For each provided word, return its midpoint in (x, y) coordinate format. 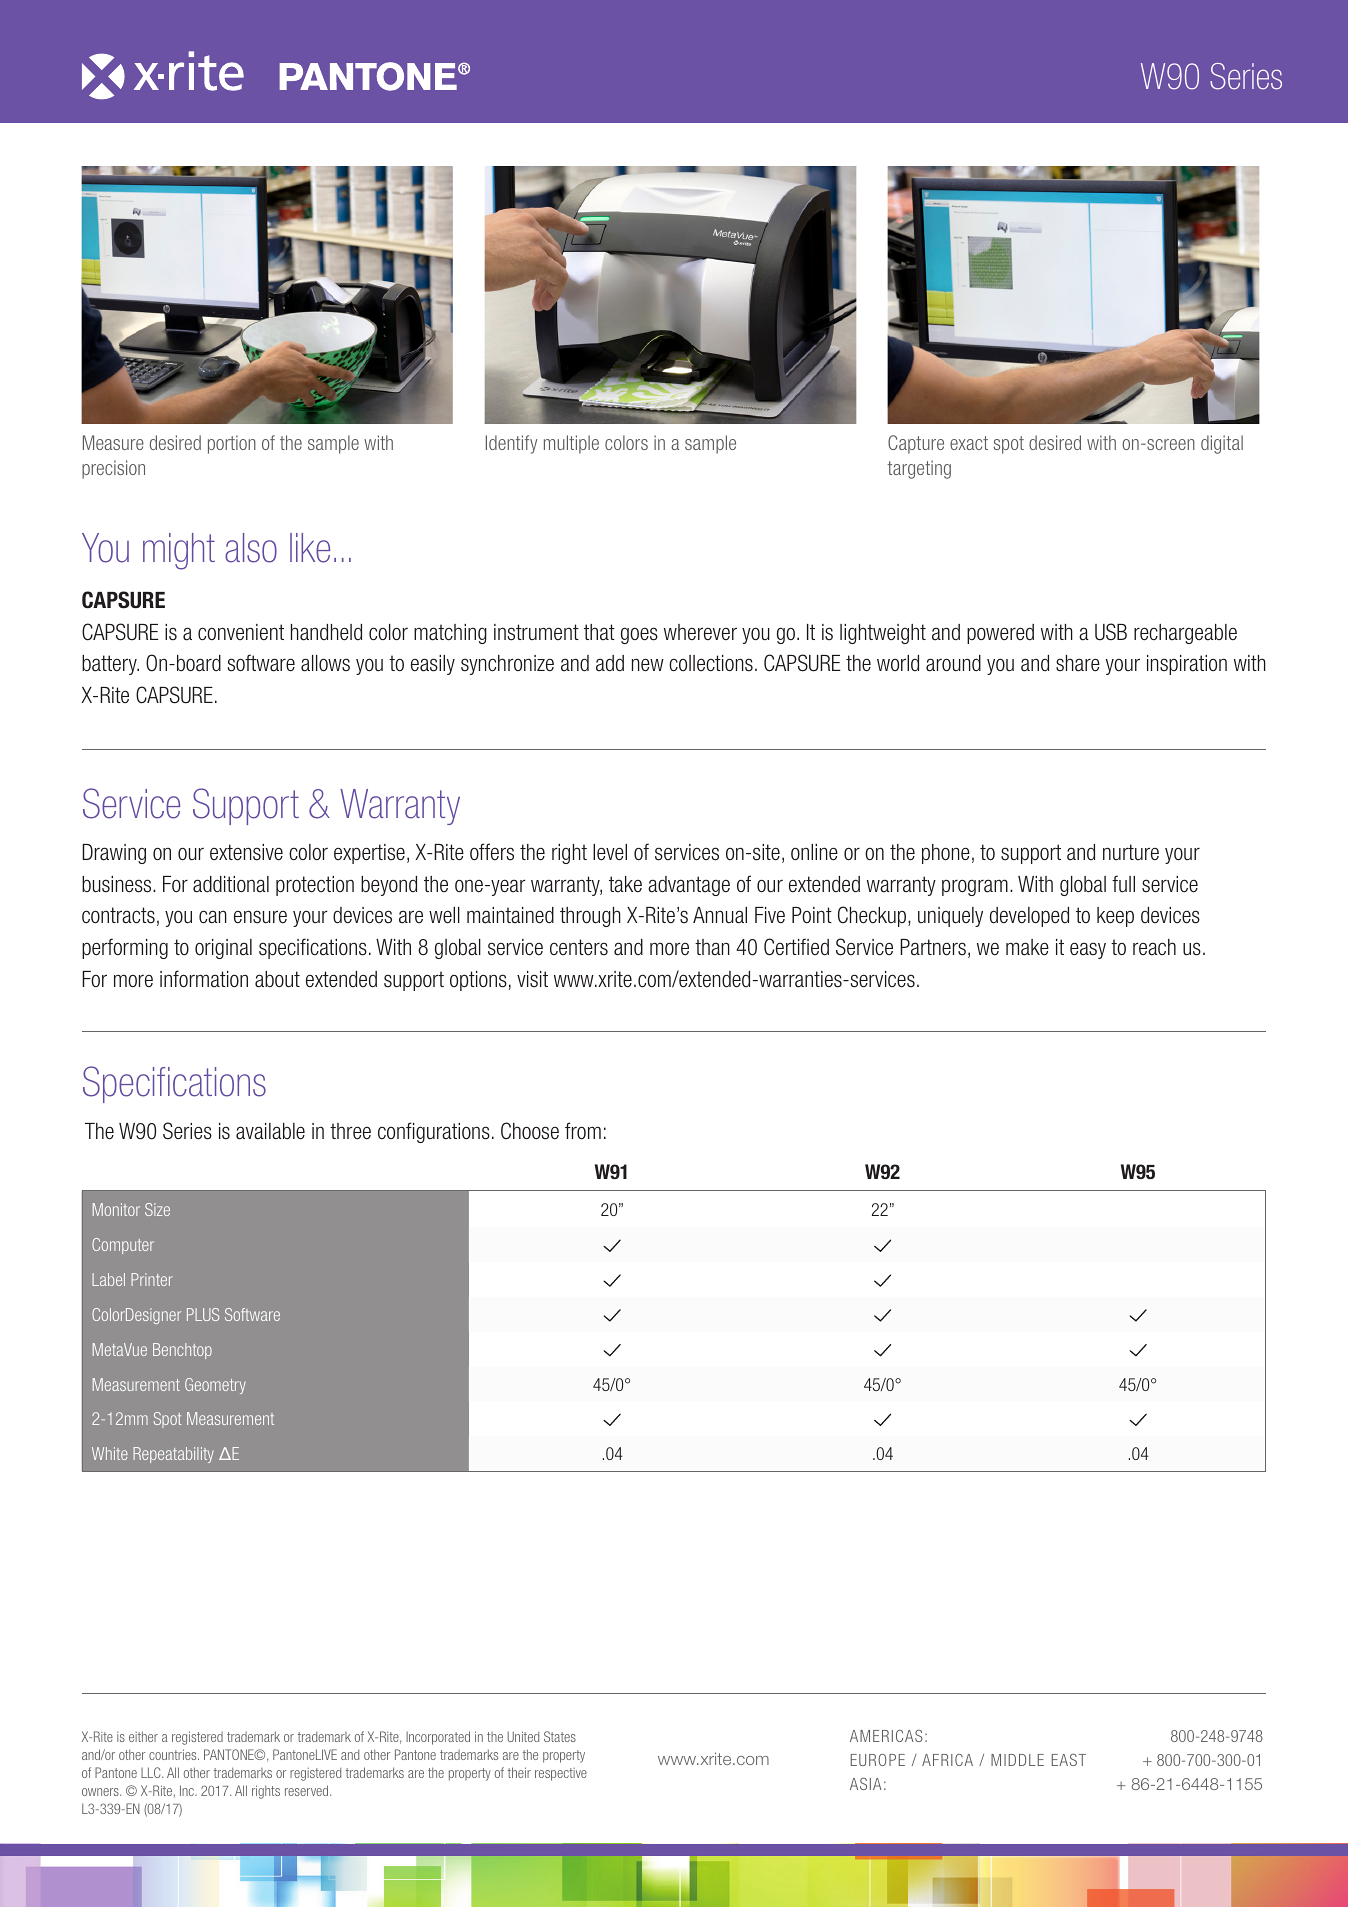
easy (1088, 950)
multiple (571, 444)
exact (969, 443)
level (610, 852)
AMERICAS (886, 1736)
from (583, 1131)
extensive (246, 852)
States (560, 1736)
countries (174, 1754)
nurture (1131, 852)
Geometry (215, 1386)
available (270, 1131)
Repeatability (173, 1455)
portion (232, 444)
